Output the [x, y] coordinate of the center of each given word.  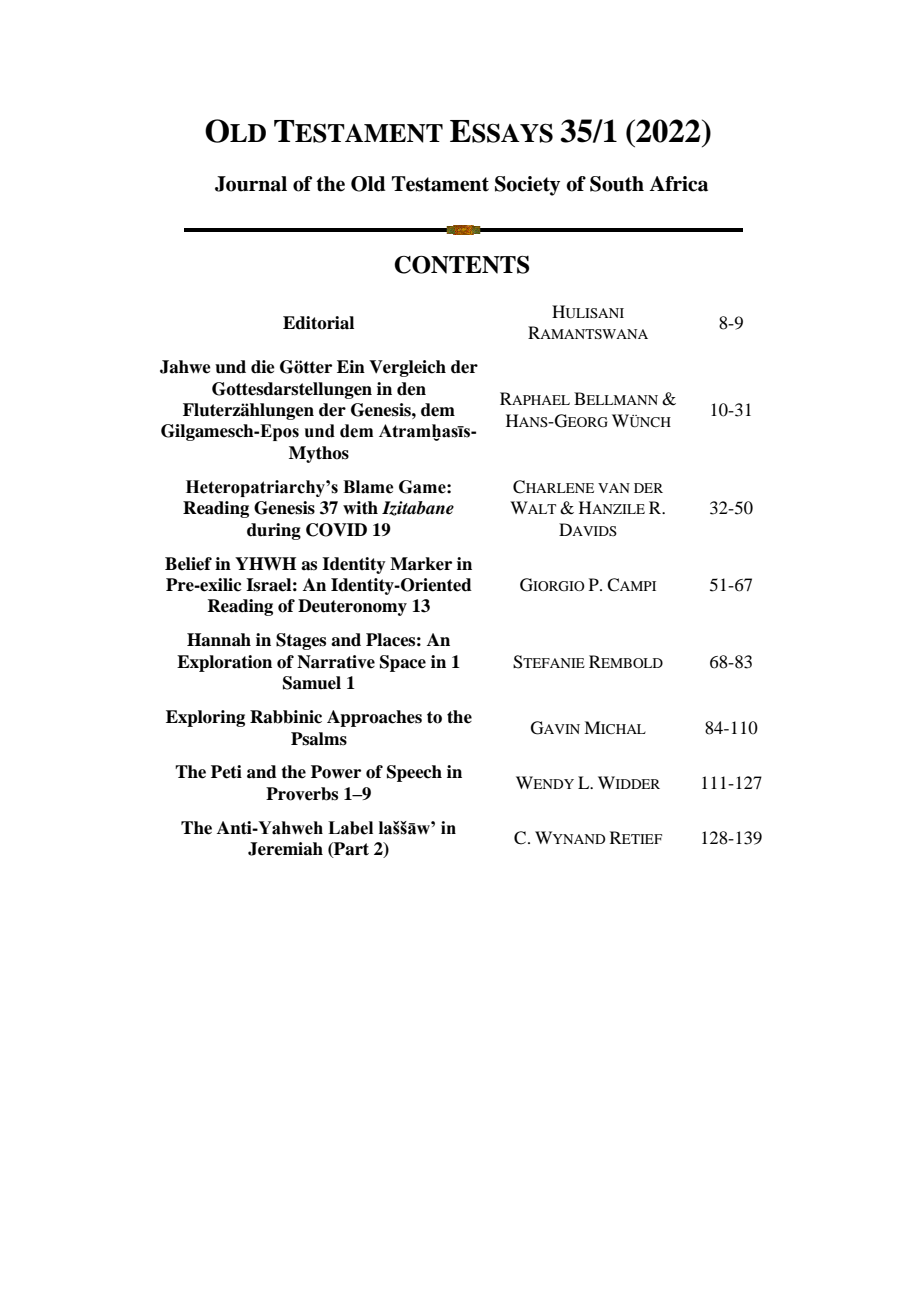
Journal [251, 184]
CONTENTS [461, 265]
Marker [421, 564]
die [263, 367]
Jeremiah [285, 849]
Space [403, 663]
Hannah [219, 640]
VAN [614, 488]
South [617, 184]
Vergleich [407, 368]
